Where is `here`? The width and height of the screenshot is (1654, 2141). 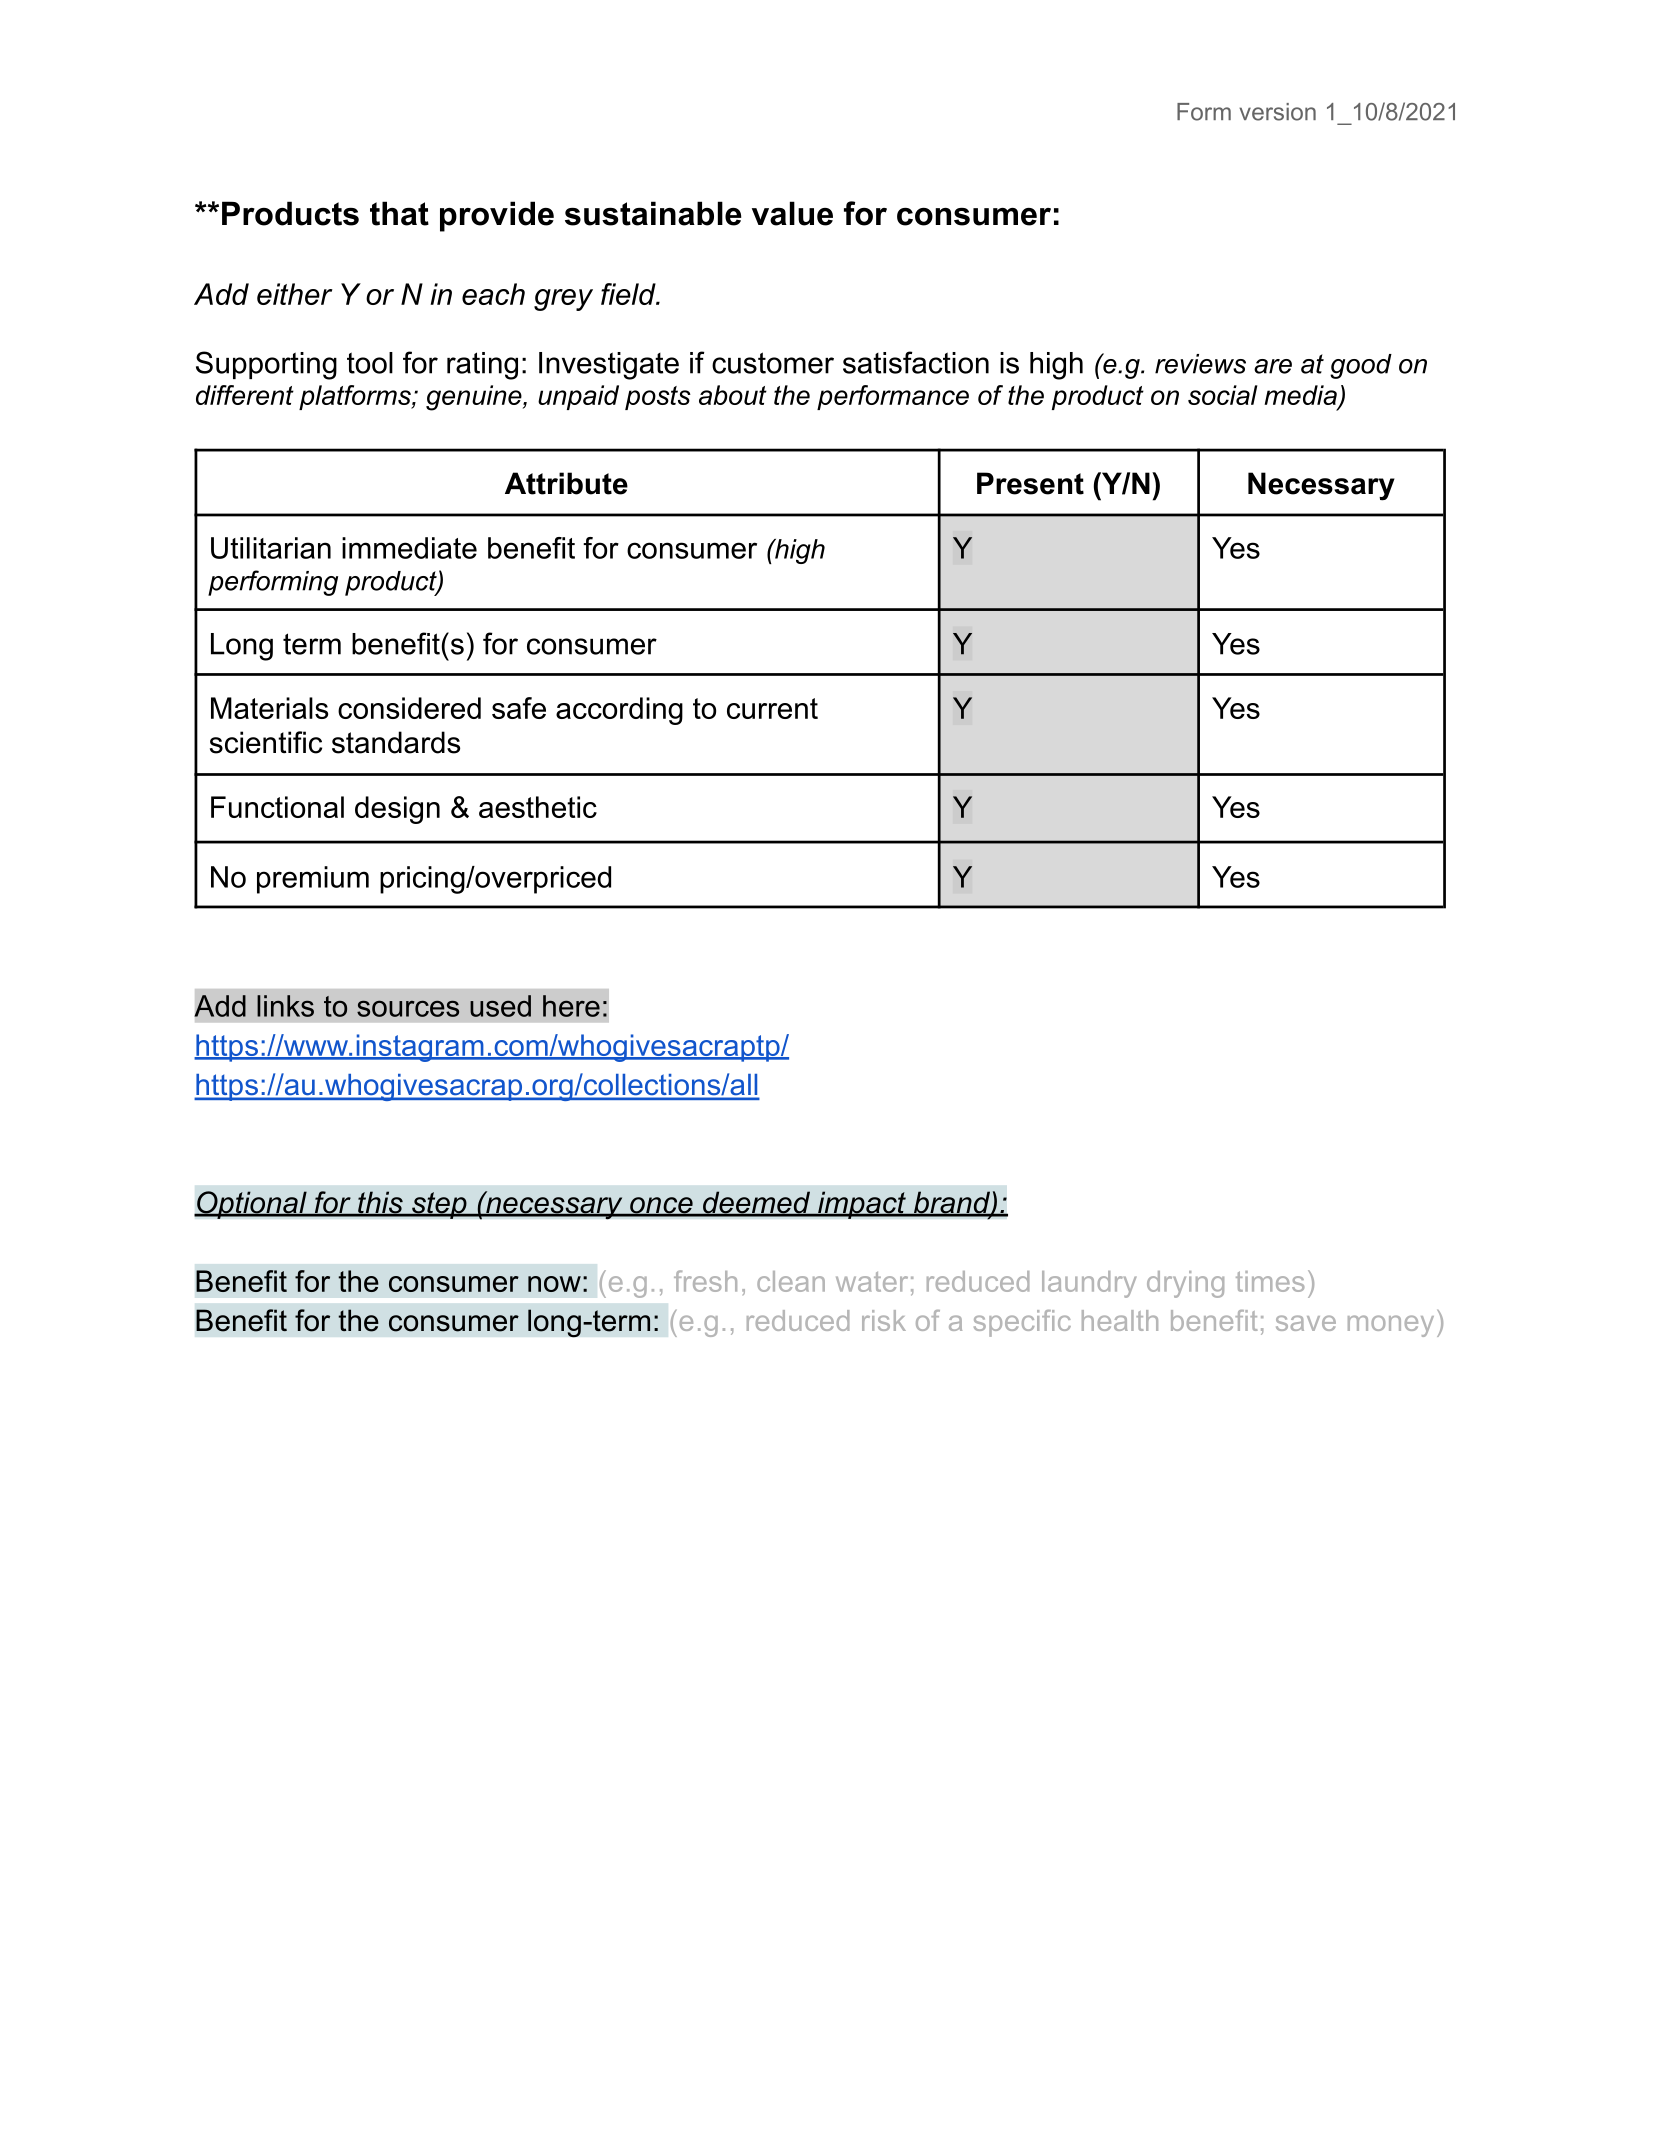
here is located at coordinates (571, 1006).
